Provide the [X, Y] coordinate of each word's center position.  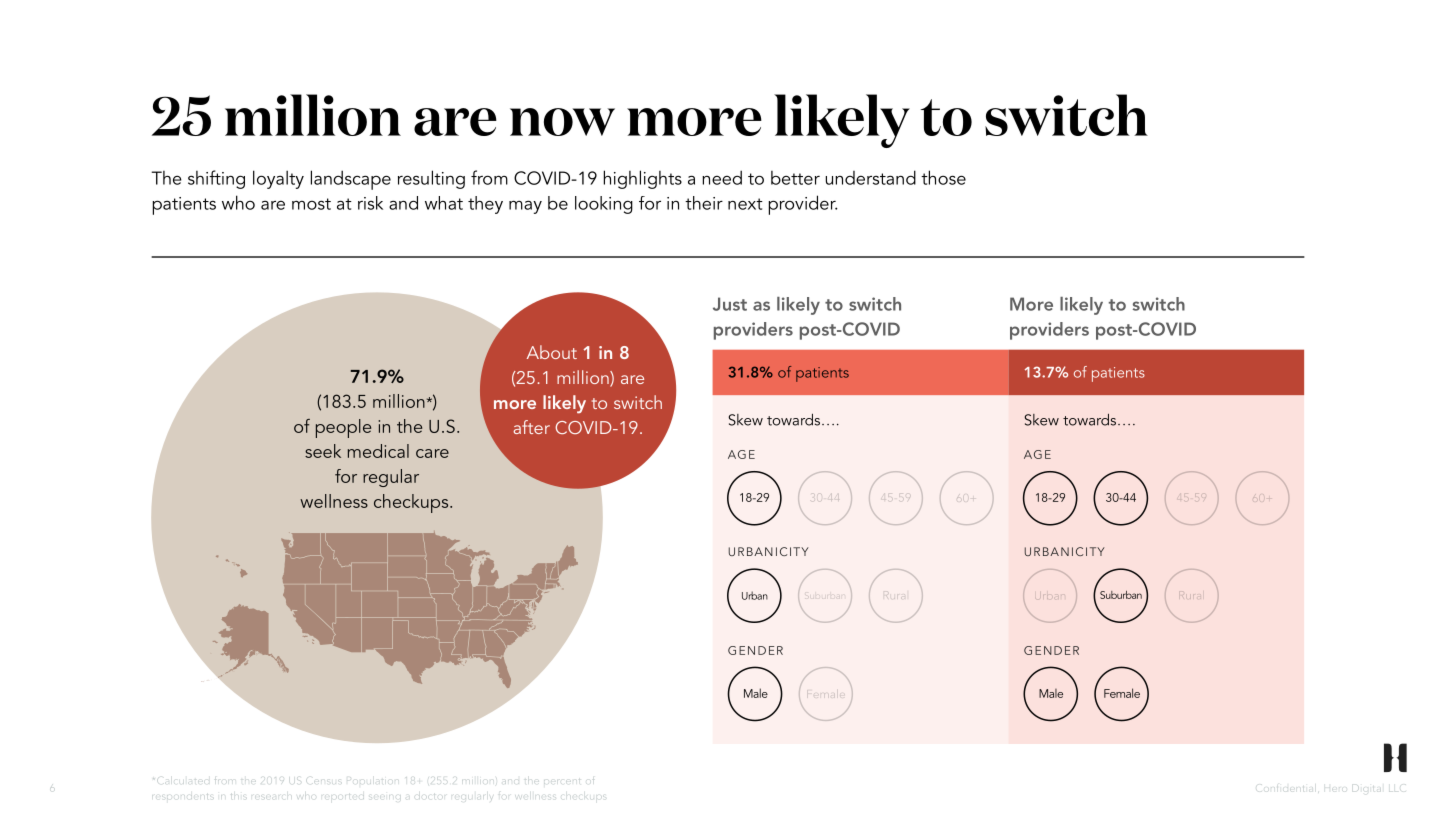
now [562, 122]
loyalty [278, 179]
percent [562, 781]
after [531, 427]
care [432, 453]
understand [871, 177]
